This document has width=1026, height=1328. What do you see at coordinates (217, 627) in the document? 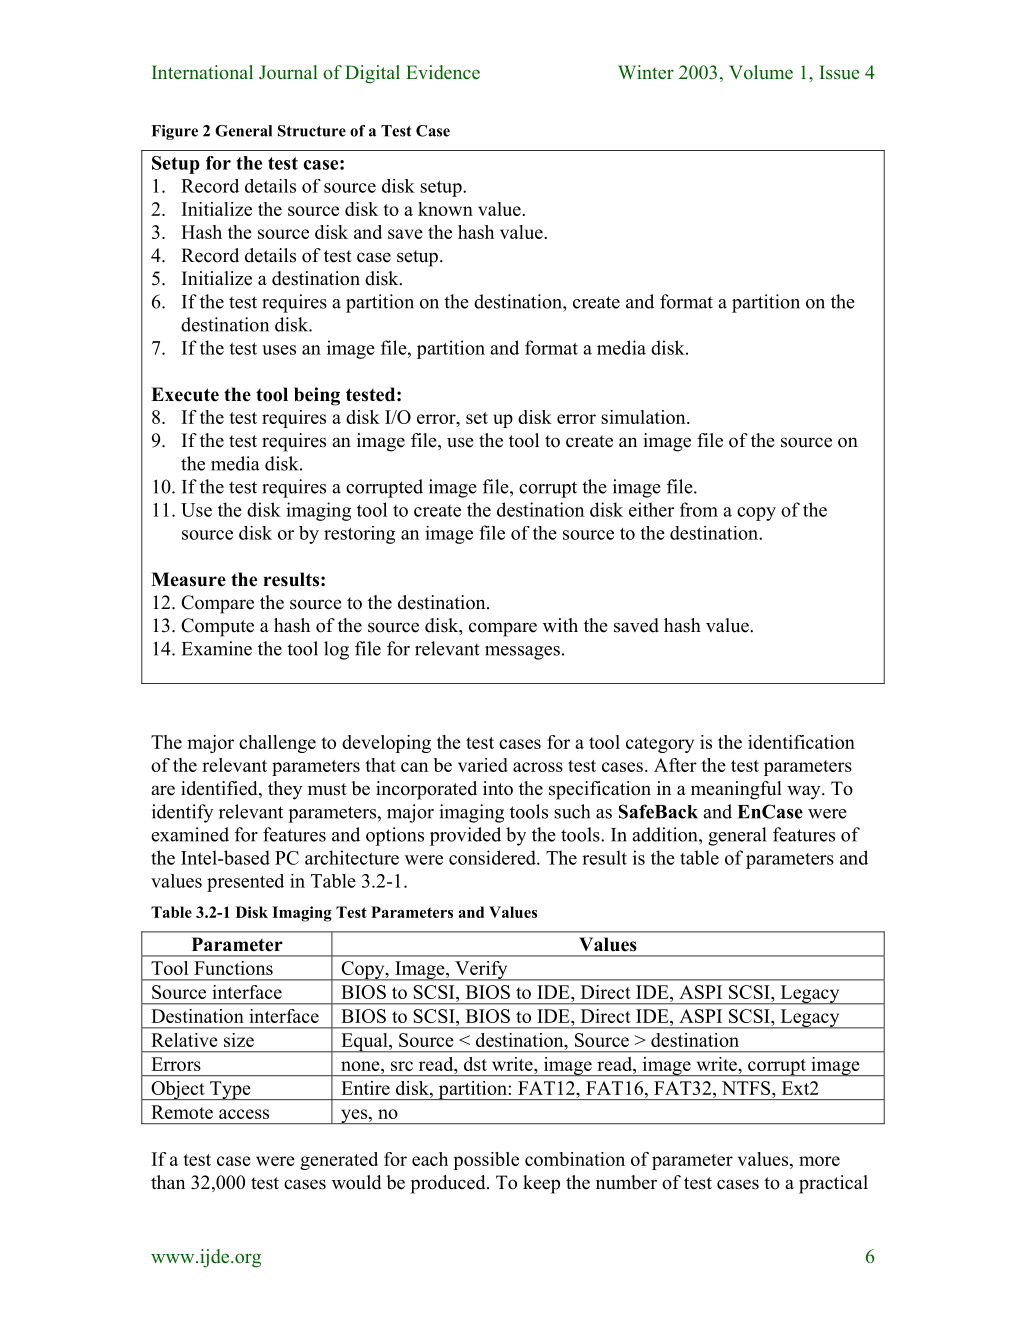
I see `Compute` at bounding box center [217, 627].
